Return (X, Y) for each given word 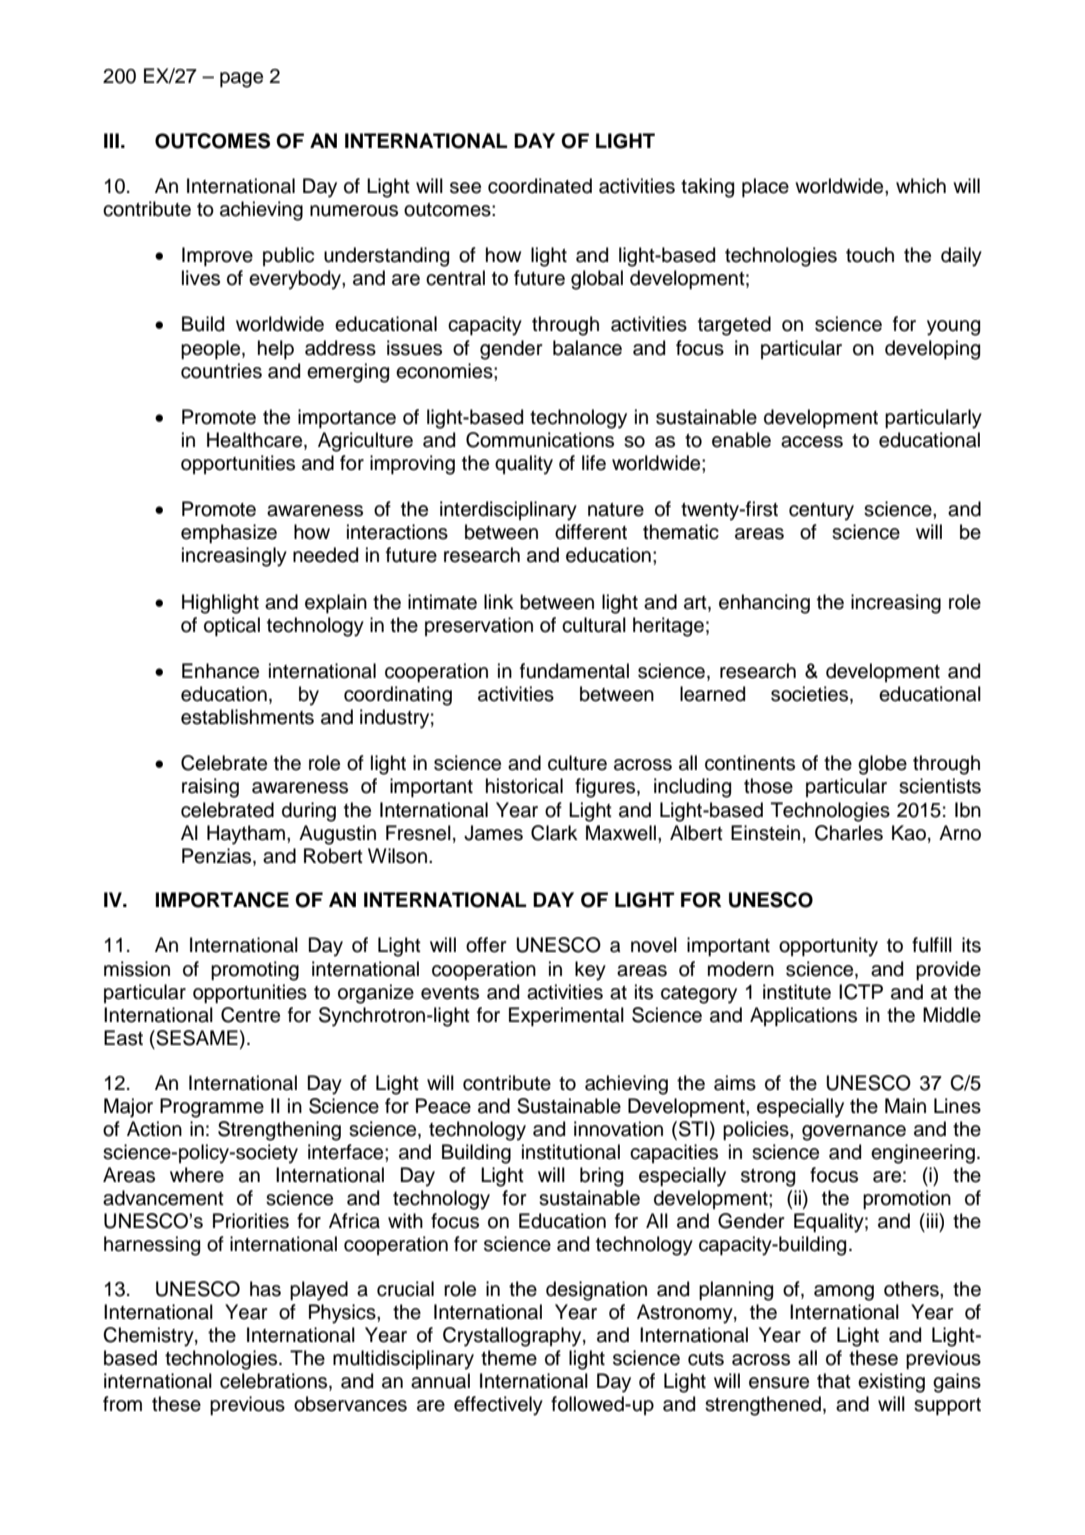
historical (524, 786)
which (921, 186)
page (241, 80)
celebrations (273, 1381)
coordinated (540, 186)
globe (882, 765)
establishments (247, 717)
